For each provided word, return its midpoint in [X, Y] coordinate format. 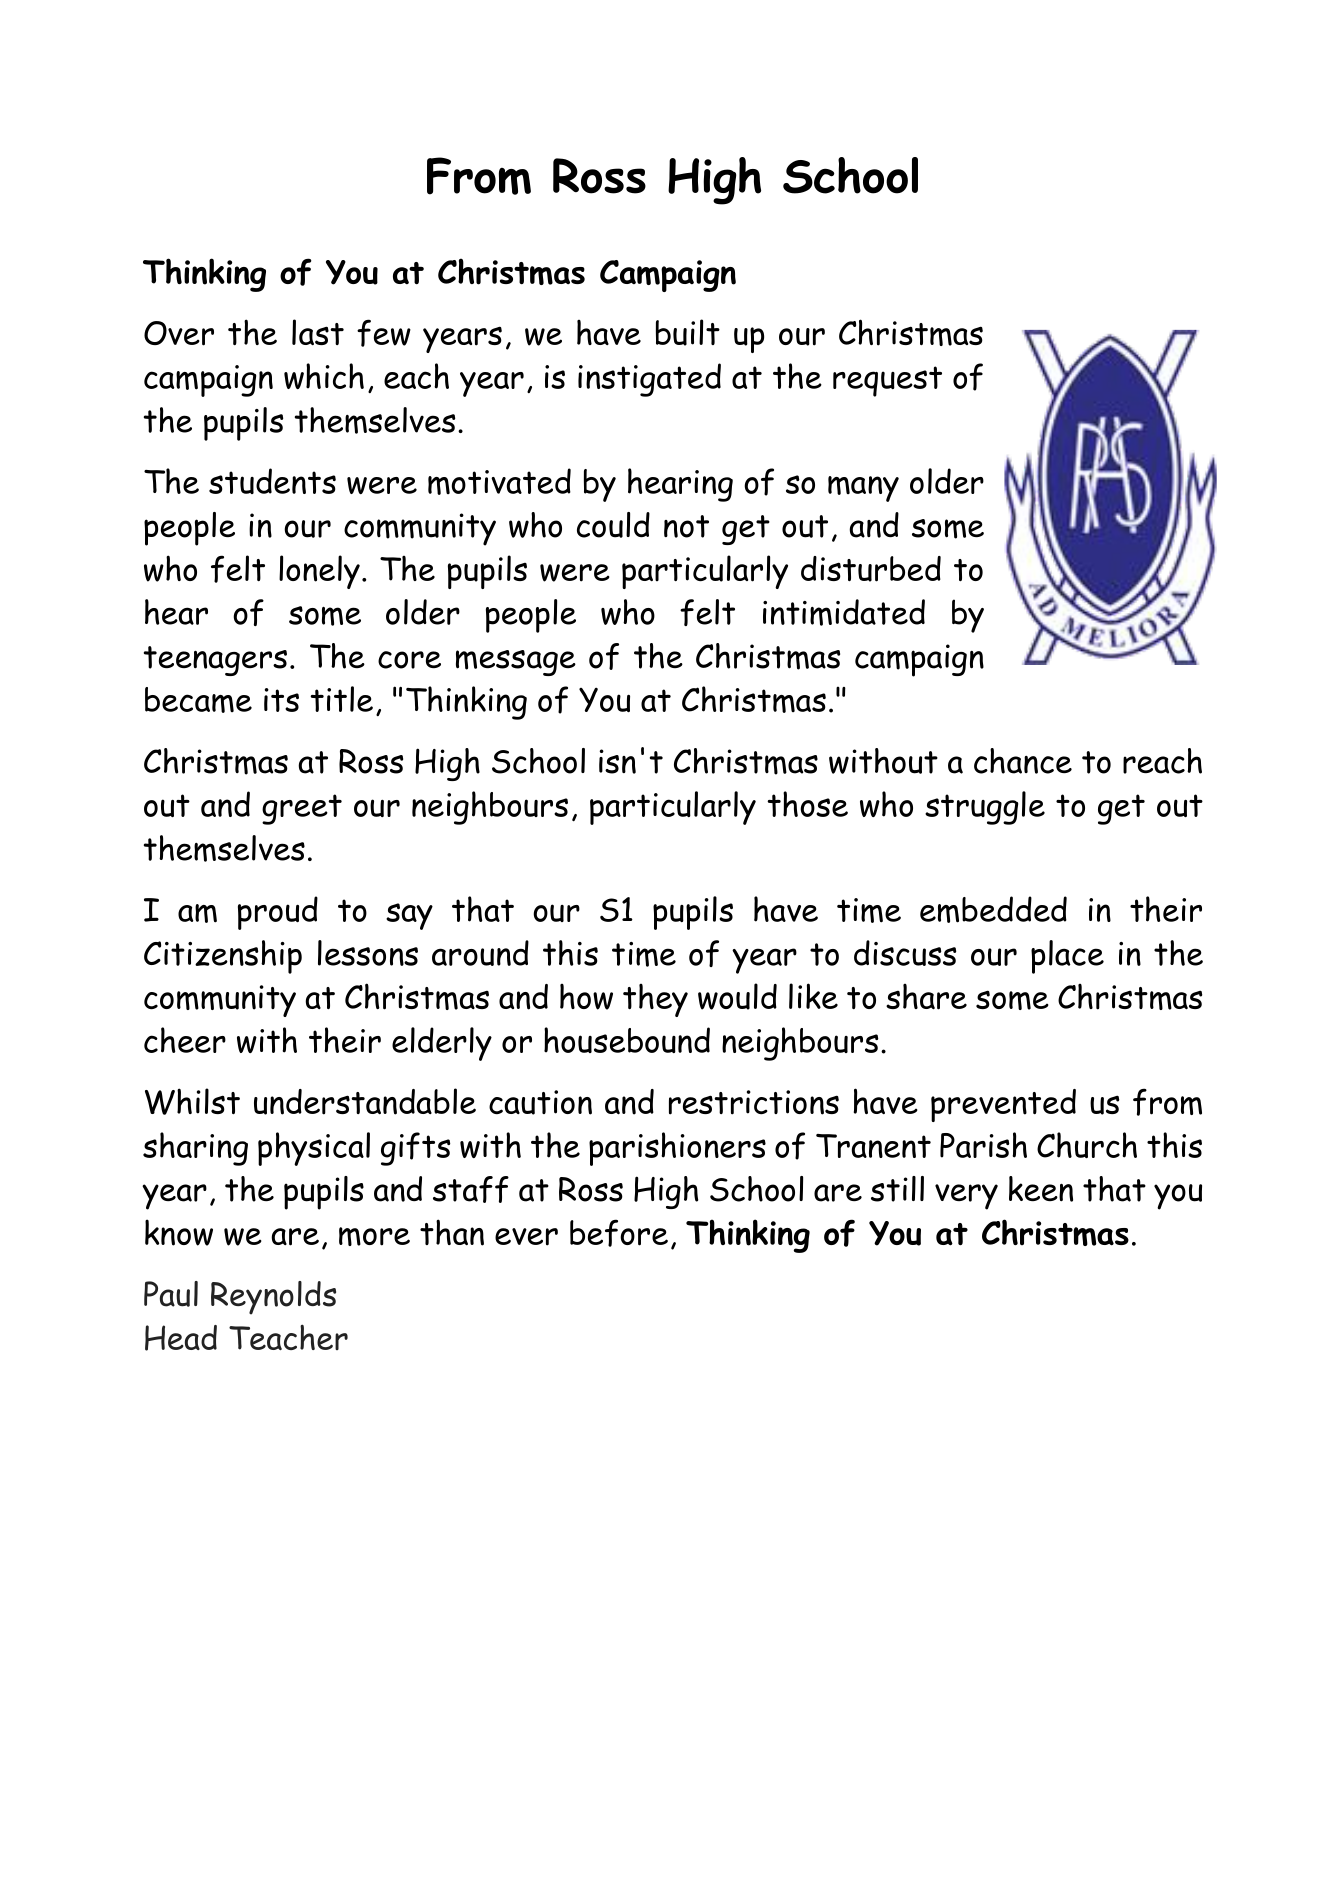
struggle [985, 808]
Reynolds [273, 1298]
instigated [649, 380]
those [807, 804]
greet [302, 809]
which [324, 376]
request [887, 381]
